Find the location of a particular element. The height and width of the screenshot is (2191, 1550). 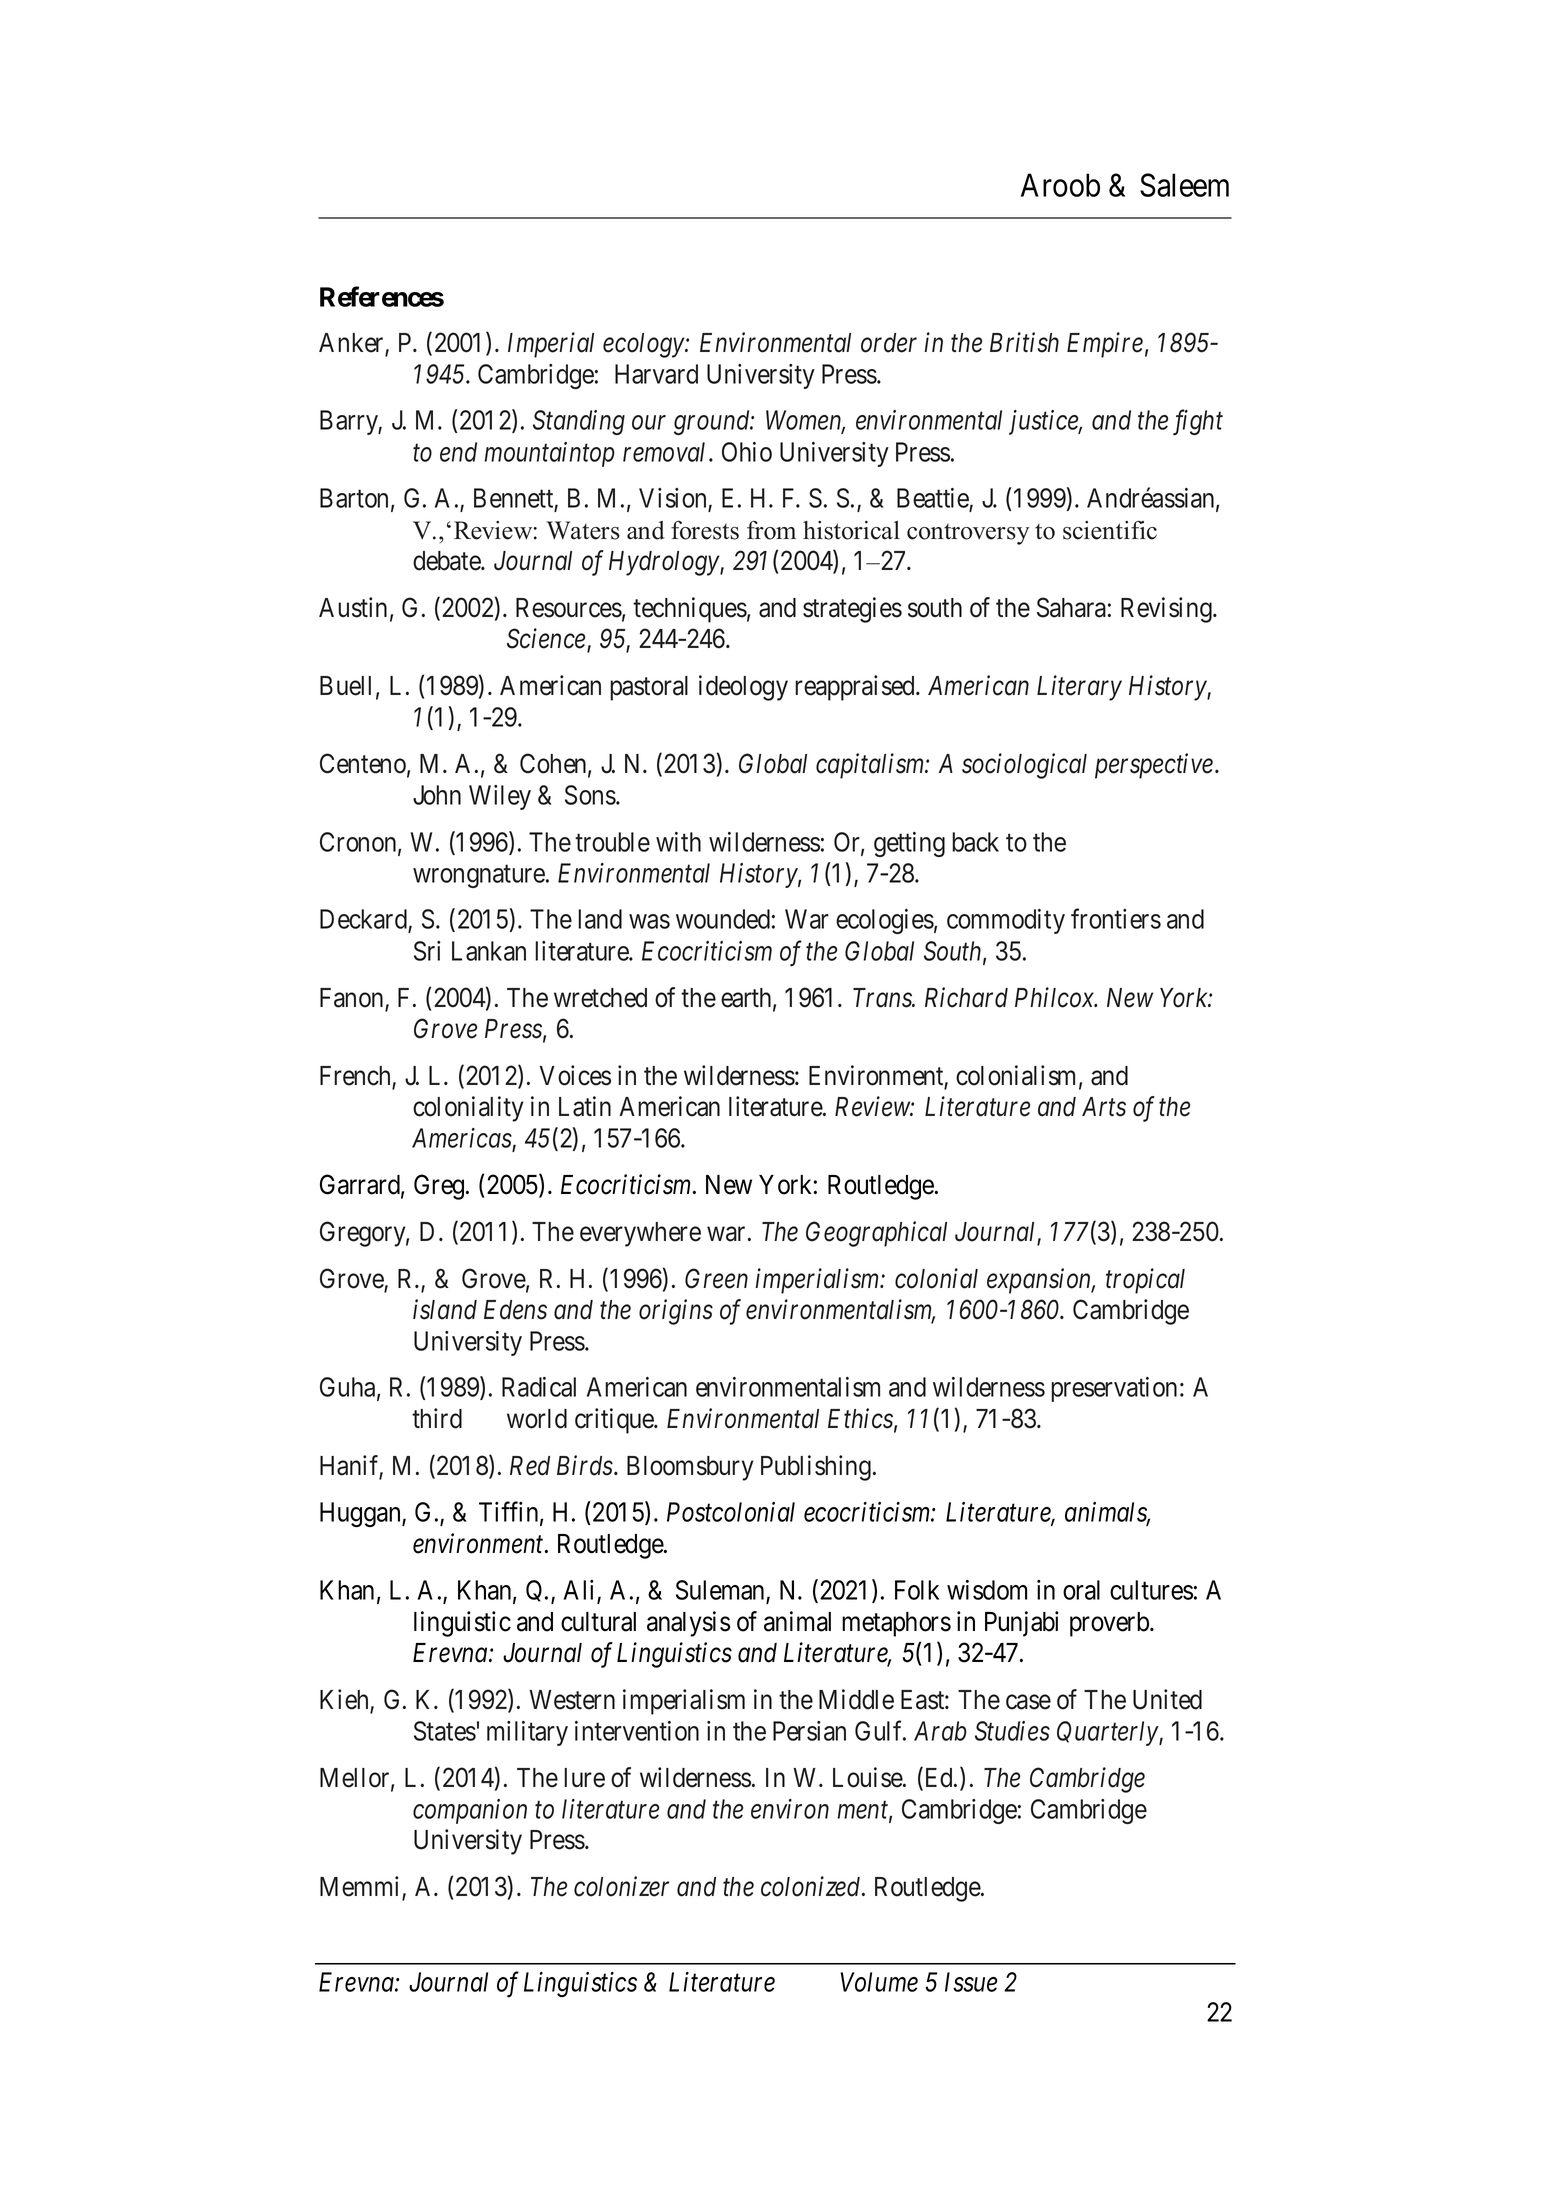

end is located at coordinates (458, 452).
